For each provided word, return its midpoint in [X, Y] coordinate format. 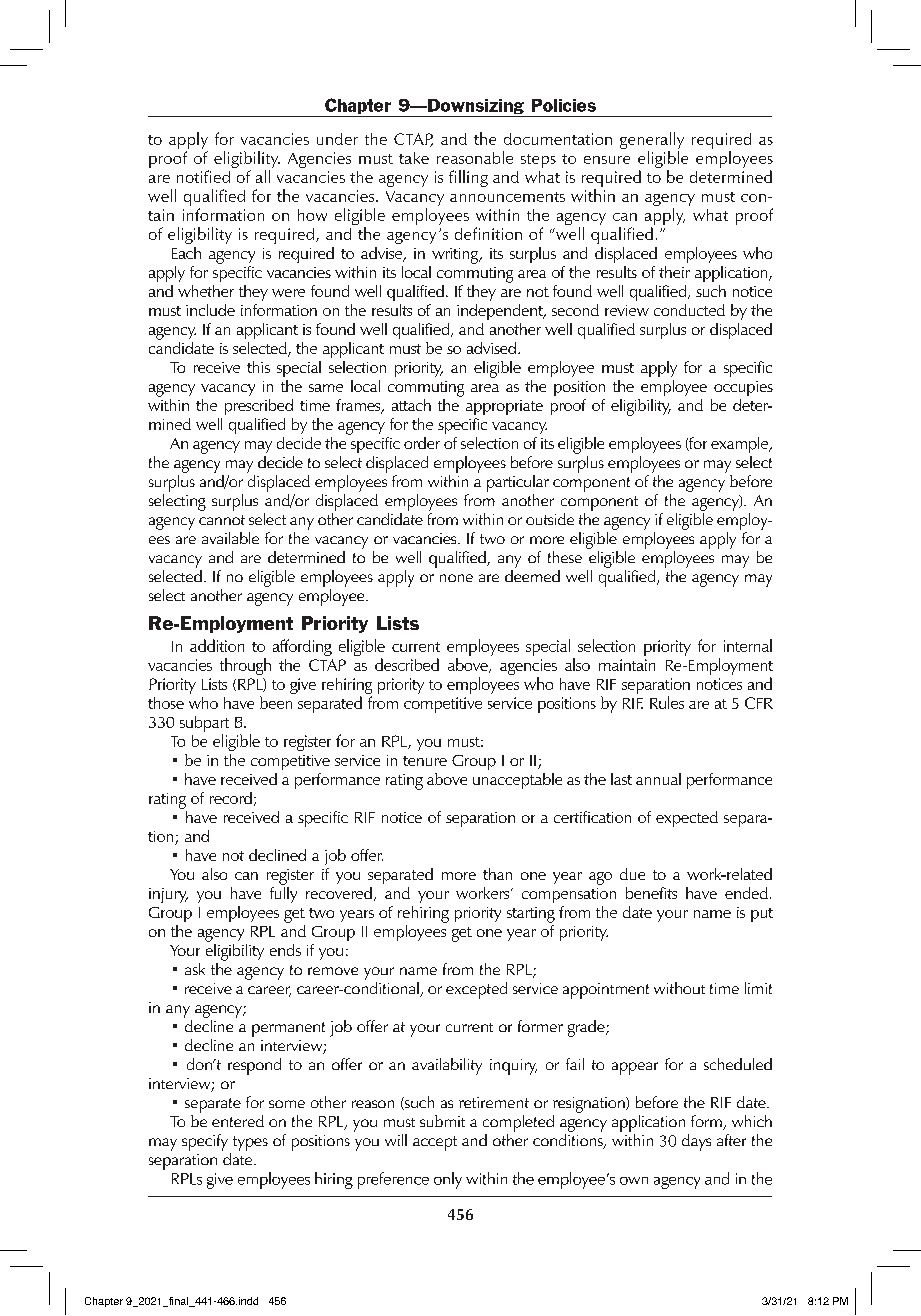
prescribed [259, 407]
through [245, 666]
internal [748, 645]
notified [203, 176]
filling [468, 178]
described [407, 664]
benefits [651, 893]
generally [652, 142]
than [497, 874]
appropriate [504, 407]
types [250, 1143]
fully [283, 893]
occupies [743, 388]
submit [442, 1121]
